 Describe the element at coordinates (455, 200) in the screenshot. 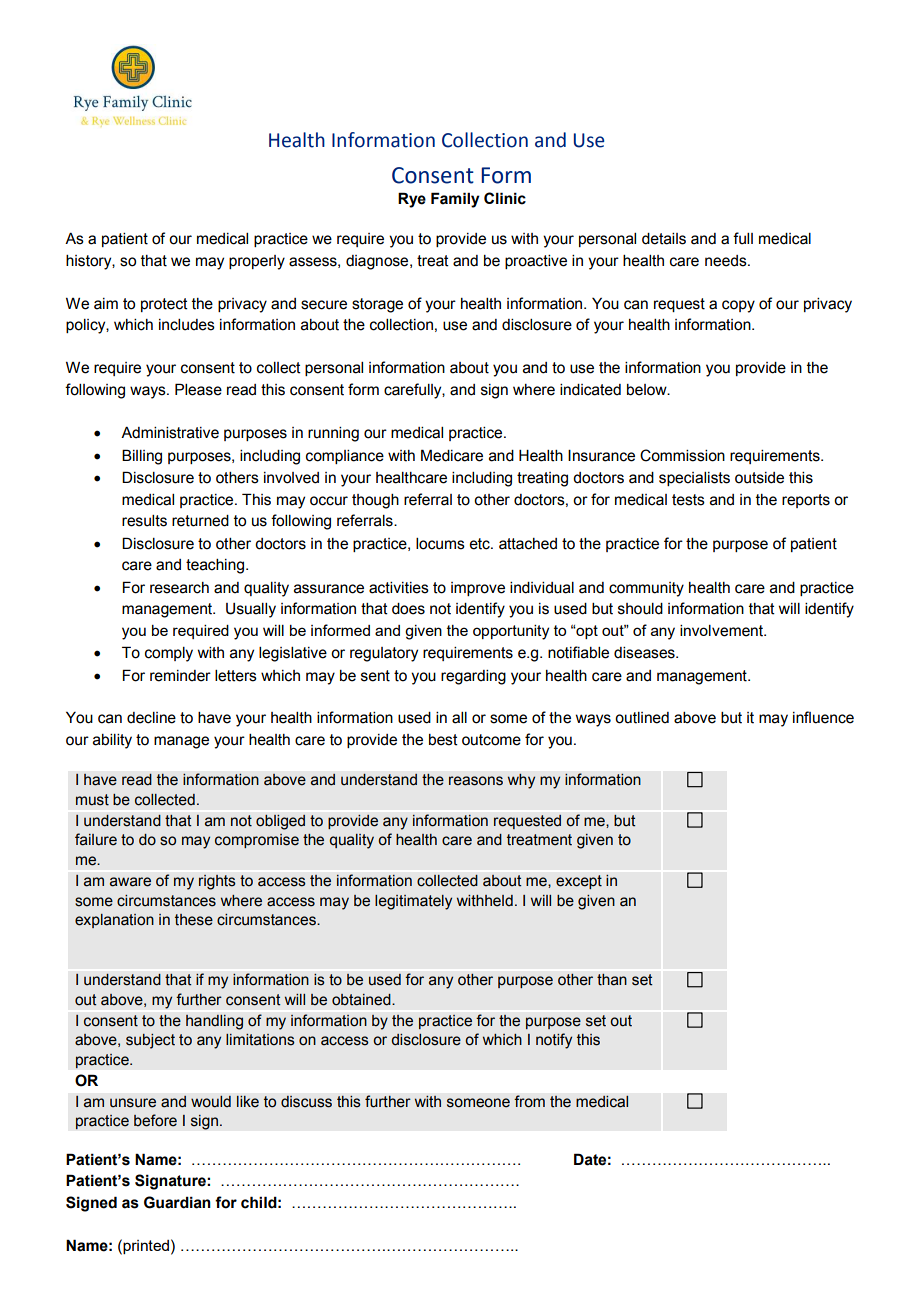

I see `Family` at that location.
